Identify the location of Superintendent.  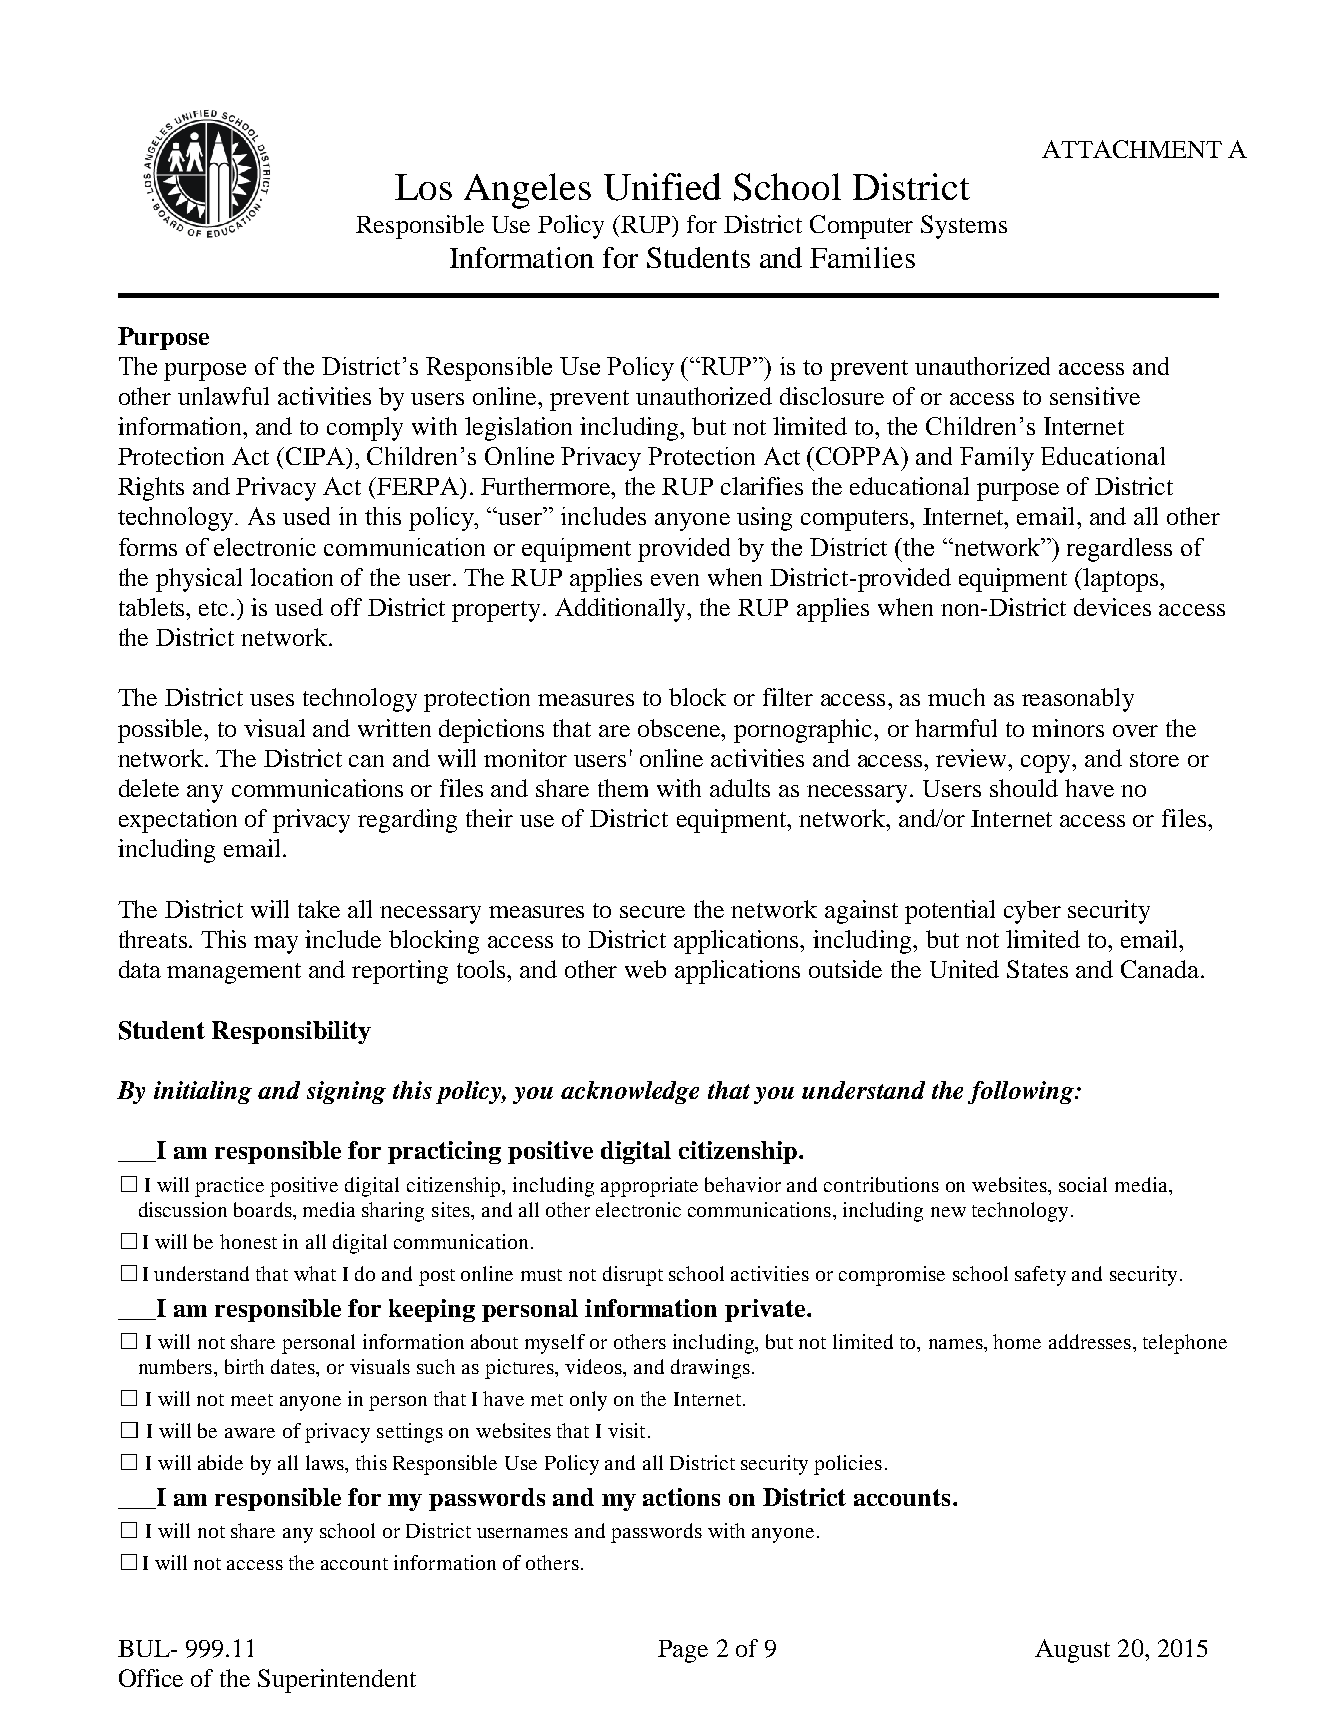
(337, 1681).
